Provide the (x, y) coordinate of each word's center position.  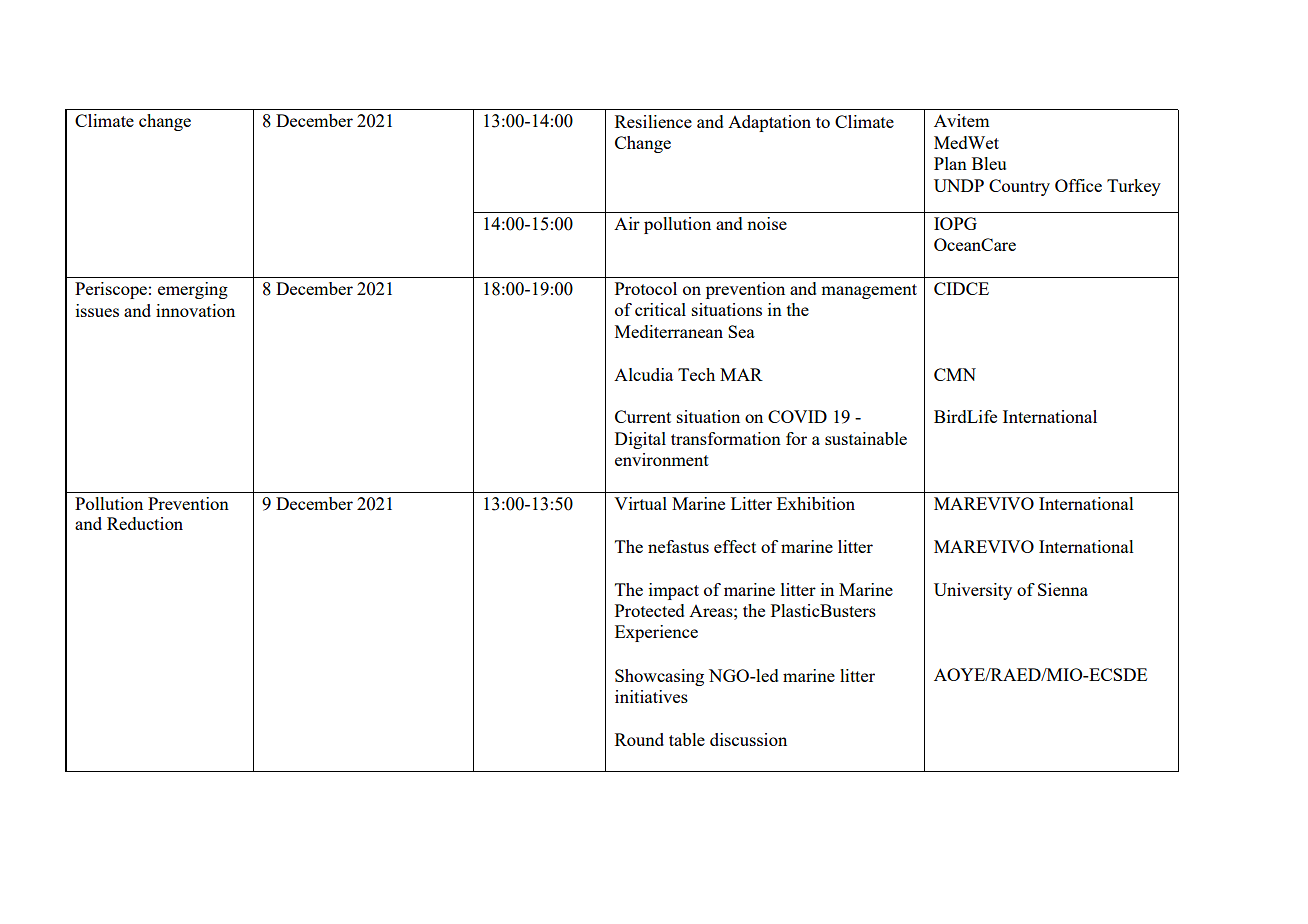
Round (639, 739)
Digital (640, 440)
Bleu (989, 163)
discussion (748, 739)
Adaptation (769, 123)
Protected (650, 610)
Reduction (145, 523)
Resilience (653, 121)
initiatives (651, 696)
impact (674, 591)
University (973, 591)
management (869, 291)
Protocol (646, 288)
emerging (193, 290)
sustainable (866, 438)
